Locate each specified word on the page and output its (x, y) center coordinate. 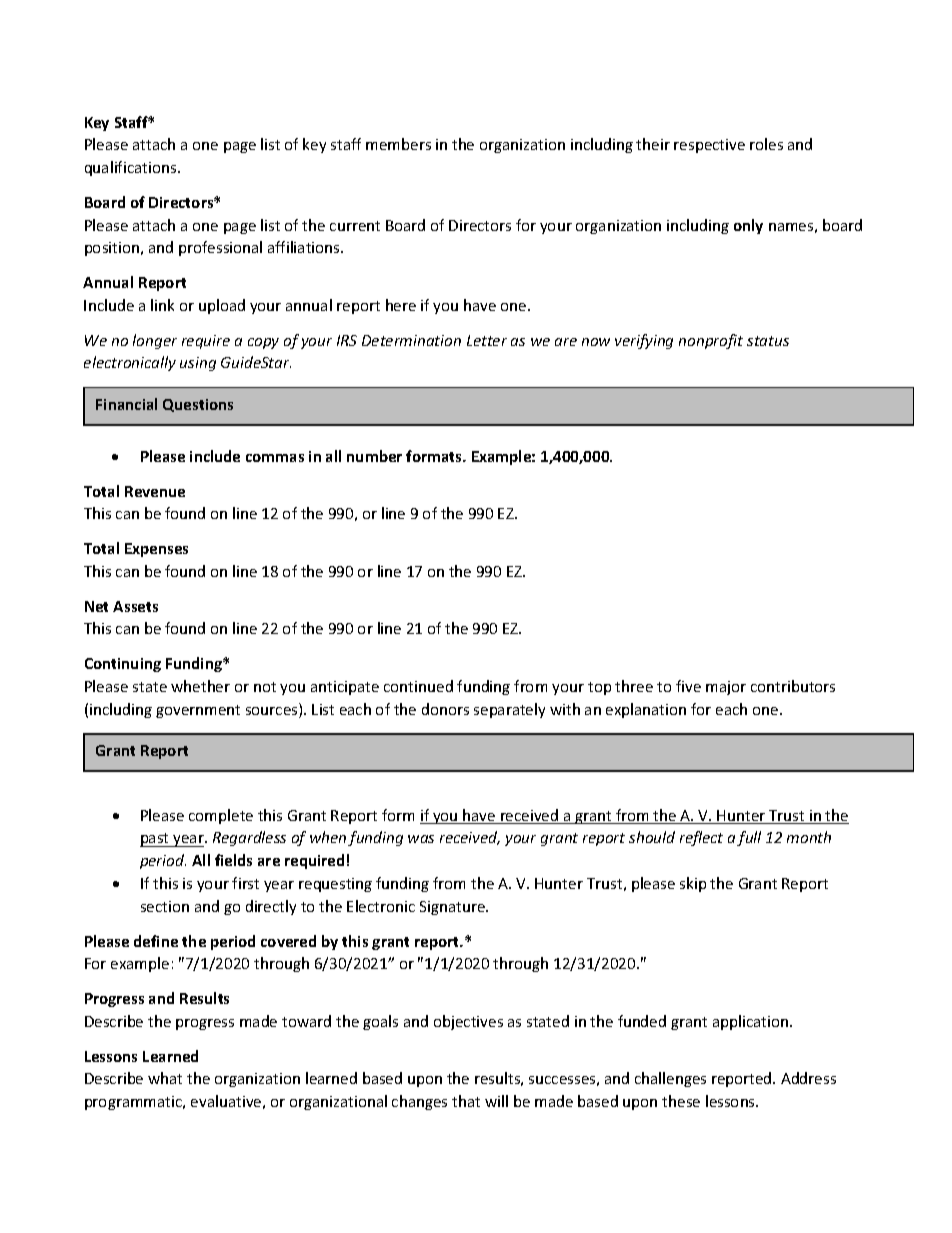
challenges (670, 1079)
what (165, 1078)
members (398, 144)
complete (221, 816)
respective (709, 146)
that (466, 1101)
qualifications (132, 168)
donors (445, 709)
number (374, 456)
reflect (701, 838)
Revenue (155, 491)
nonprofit (711, 341)
